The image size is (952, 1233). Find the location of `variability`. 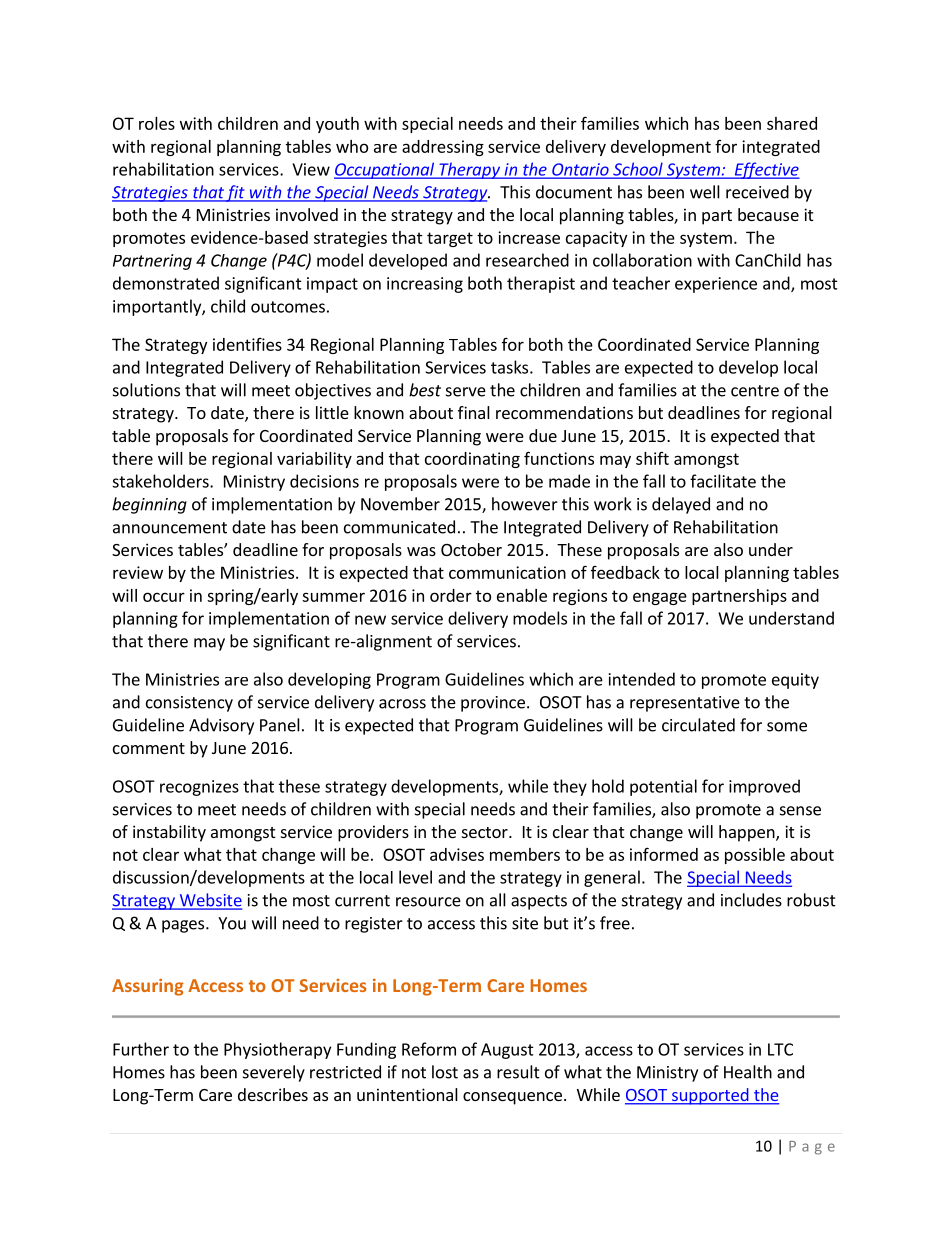

variability is located at coordinates (314, 460).
